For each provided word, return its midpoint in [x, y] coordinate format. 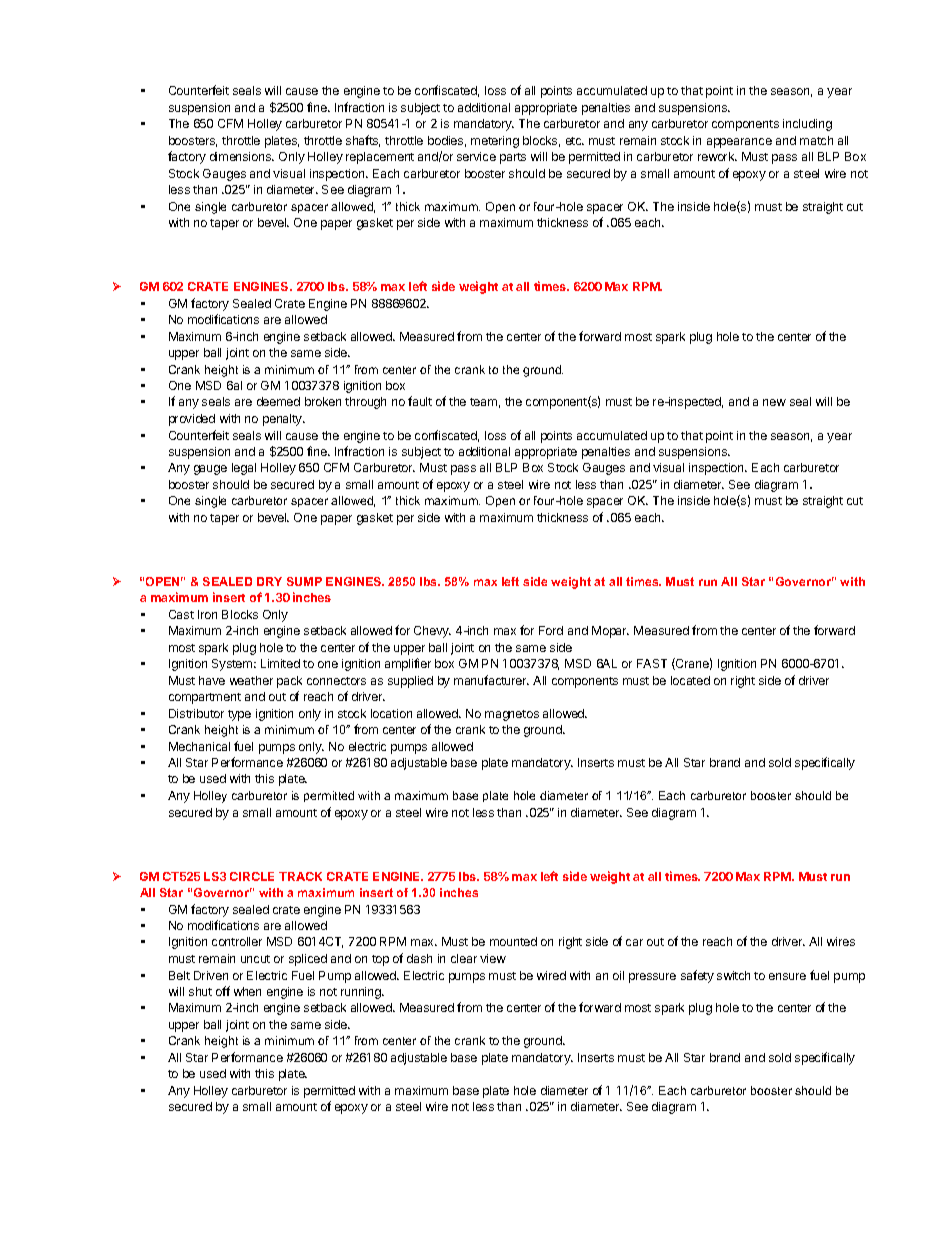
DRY [269, 581]
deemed [278, 401]
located [690, 680]
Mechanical [199, 746]
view [493, 958]
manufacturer [491, 680]
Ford [551, 630]
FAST [652, 663]
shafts [363, 141]
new [774, 402]
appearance [739, 143]
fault [420, 401]
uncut [255, 959]
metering [495, 142]
